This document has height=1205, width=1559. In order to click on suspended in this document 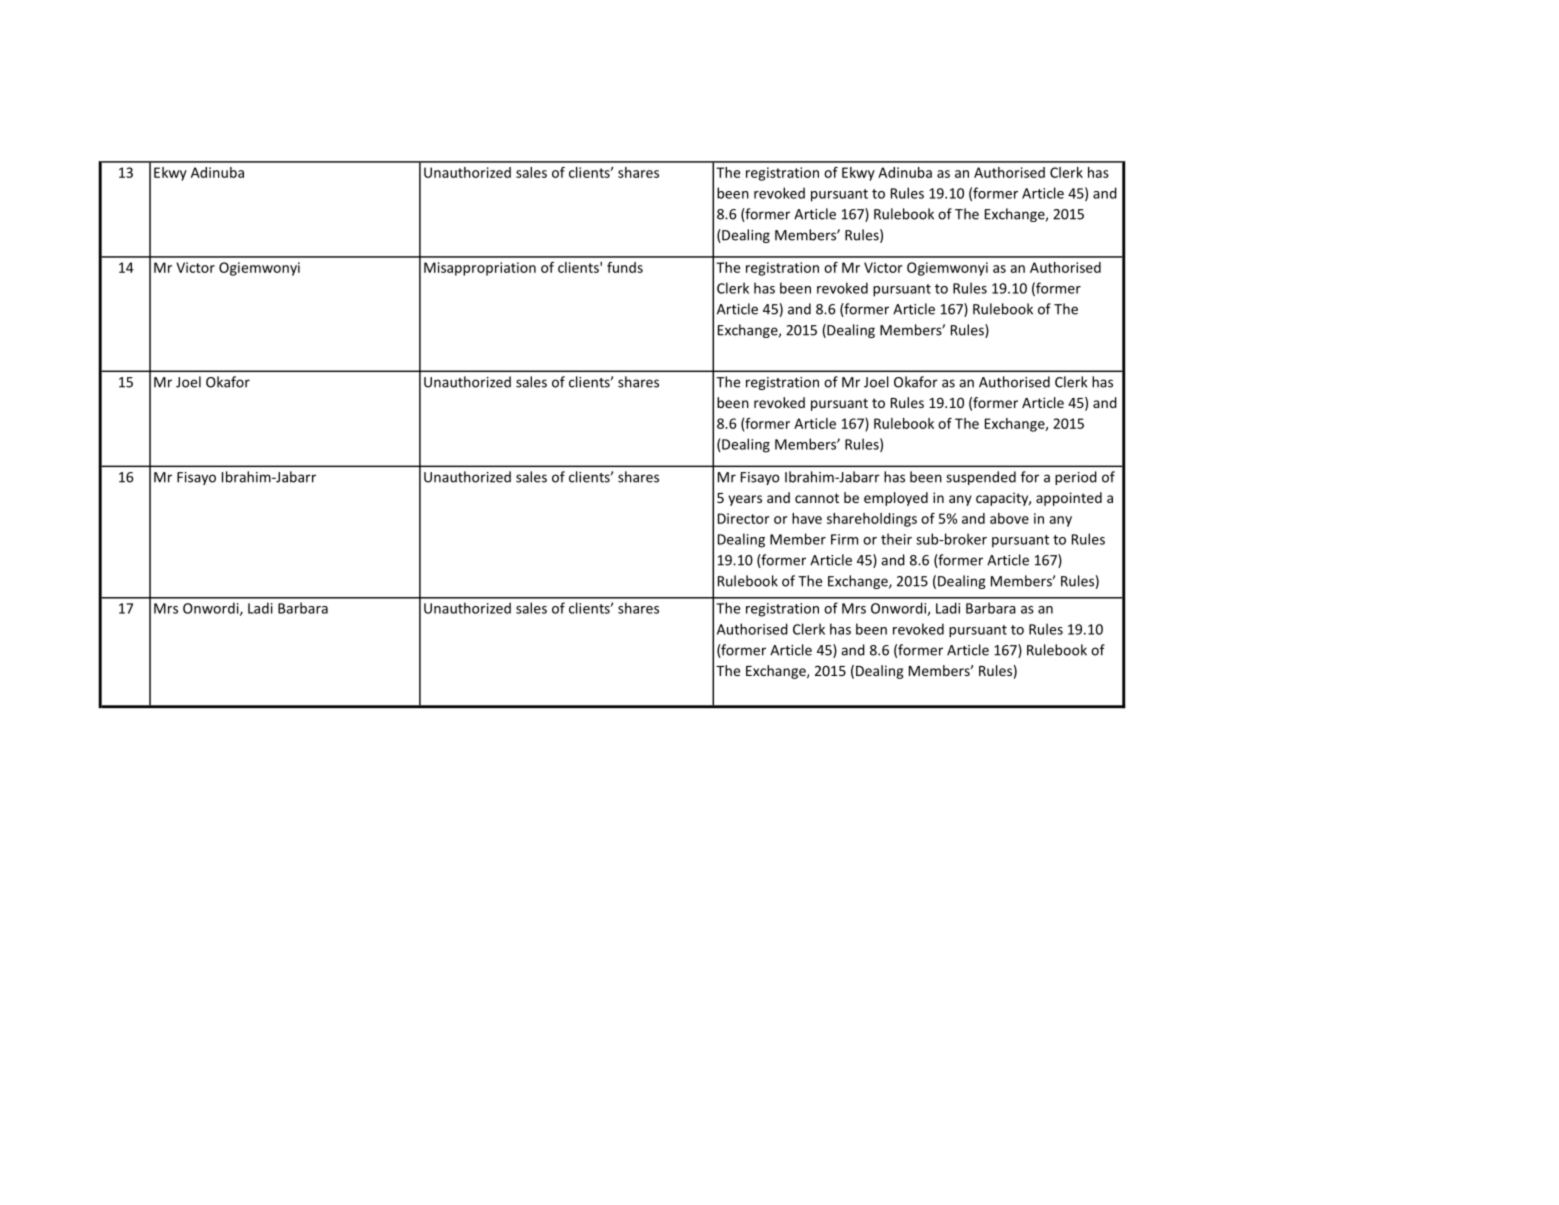, I will do `click(981, 478)`.
